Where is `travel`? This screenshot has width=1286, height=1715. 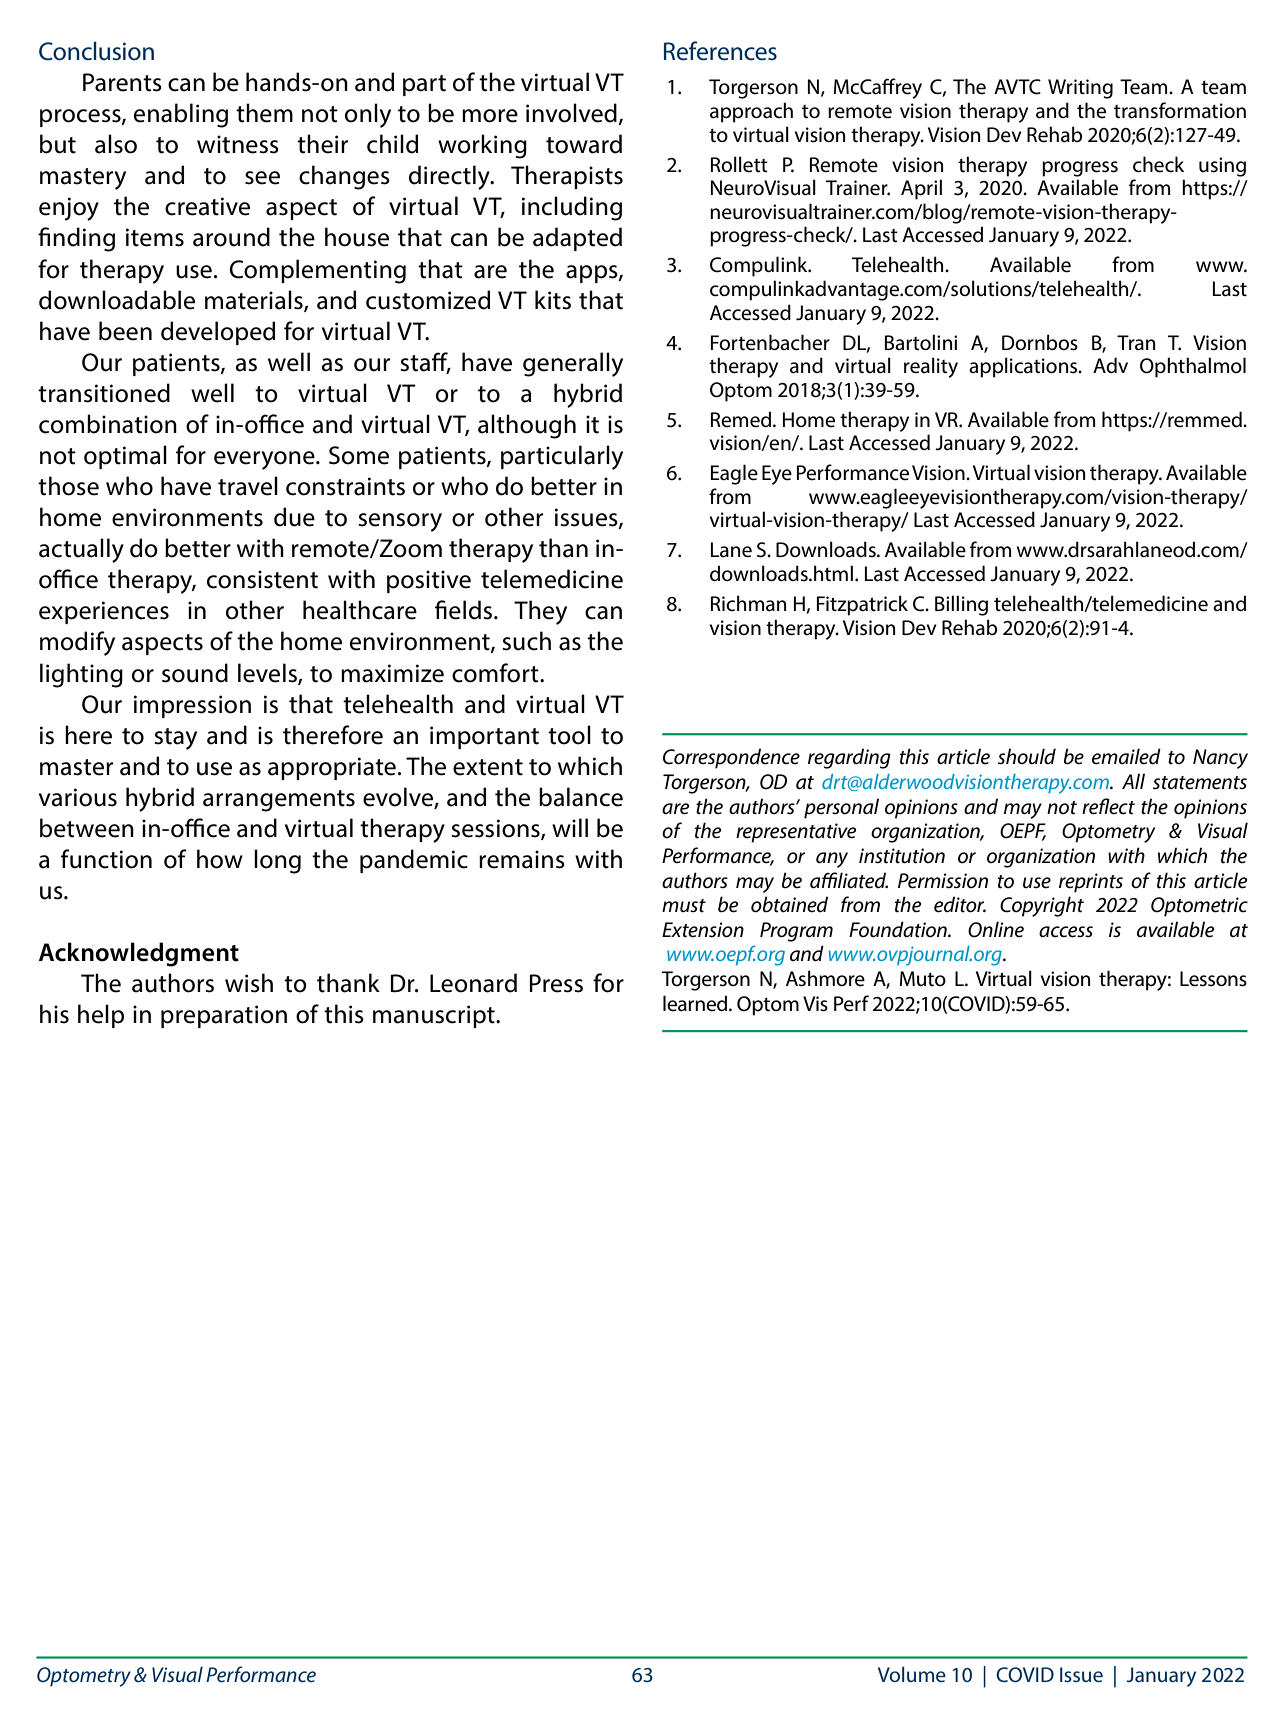
travel is located at coordinates (248, 486).
